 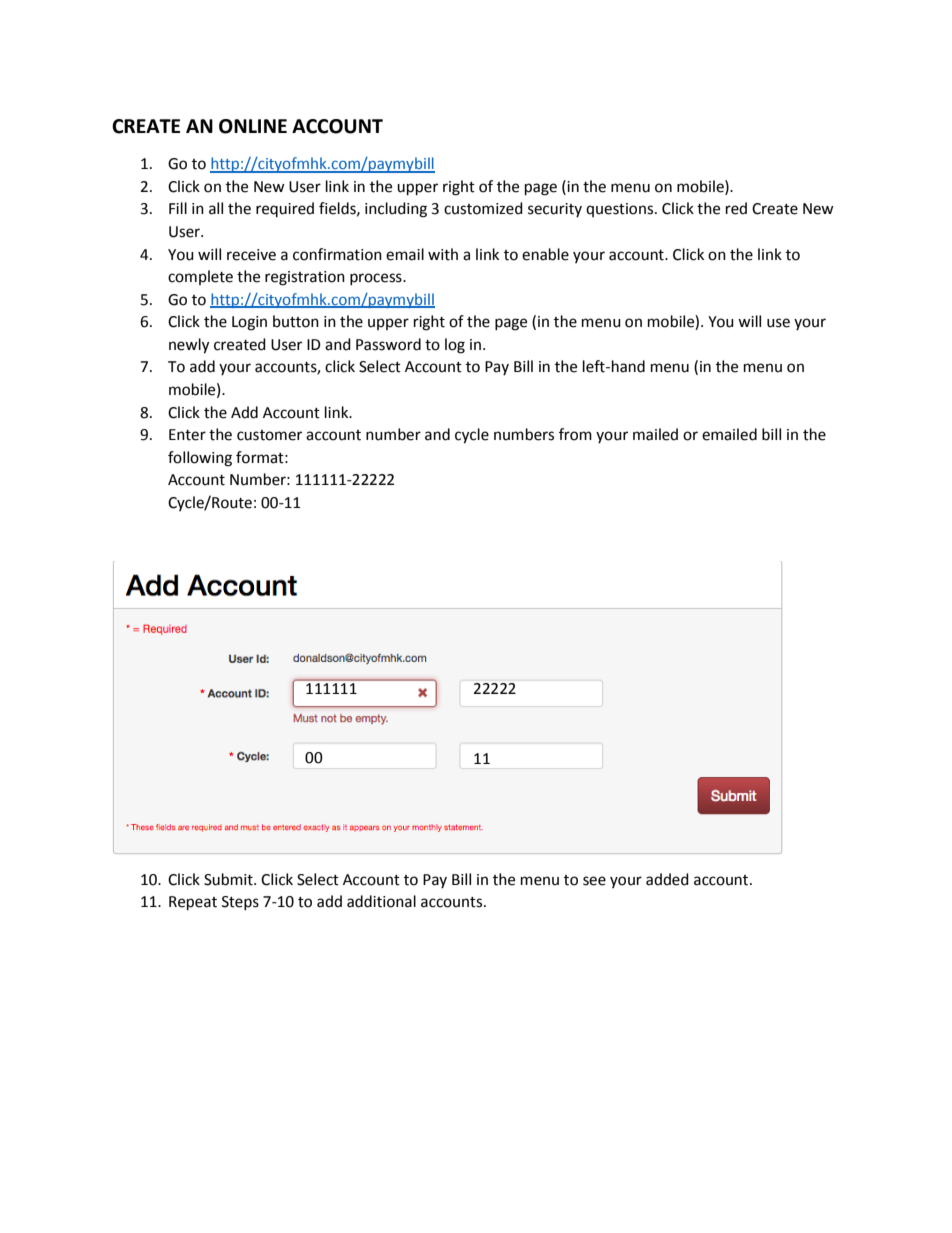 What do you see at coordinates (388, 344) in the screenshot?
I see `Password` at bounding box center [388, 344].
